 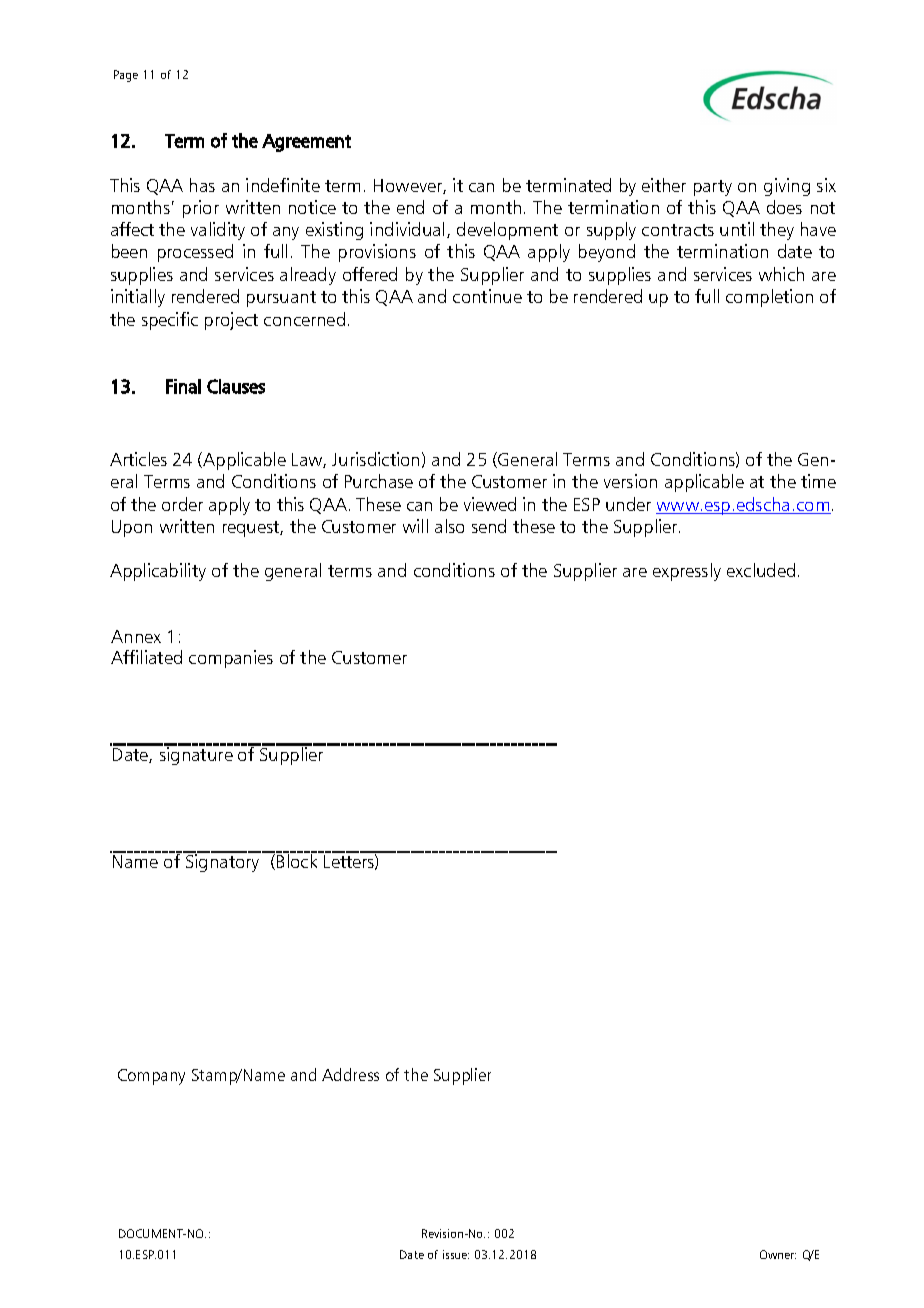 What do you see at coordinates (769, 298) in the page?
I see `completion` at bounding box center [769, 298].
